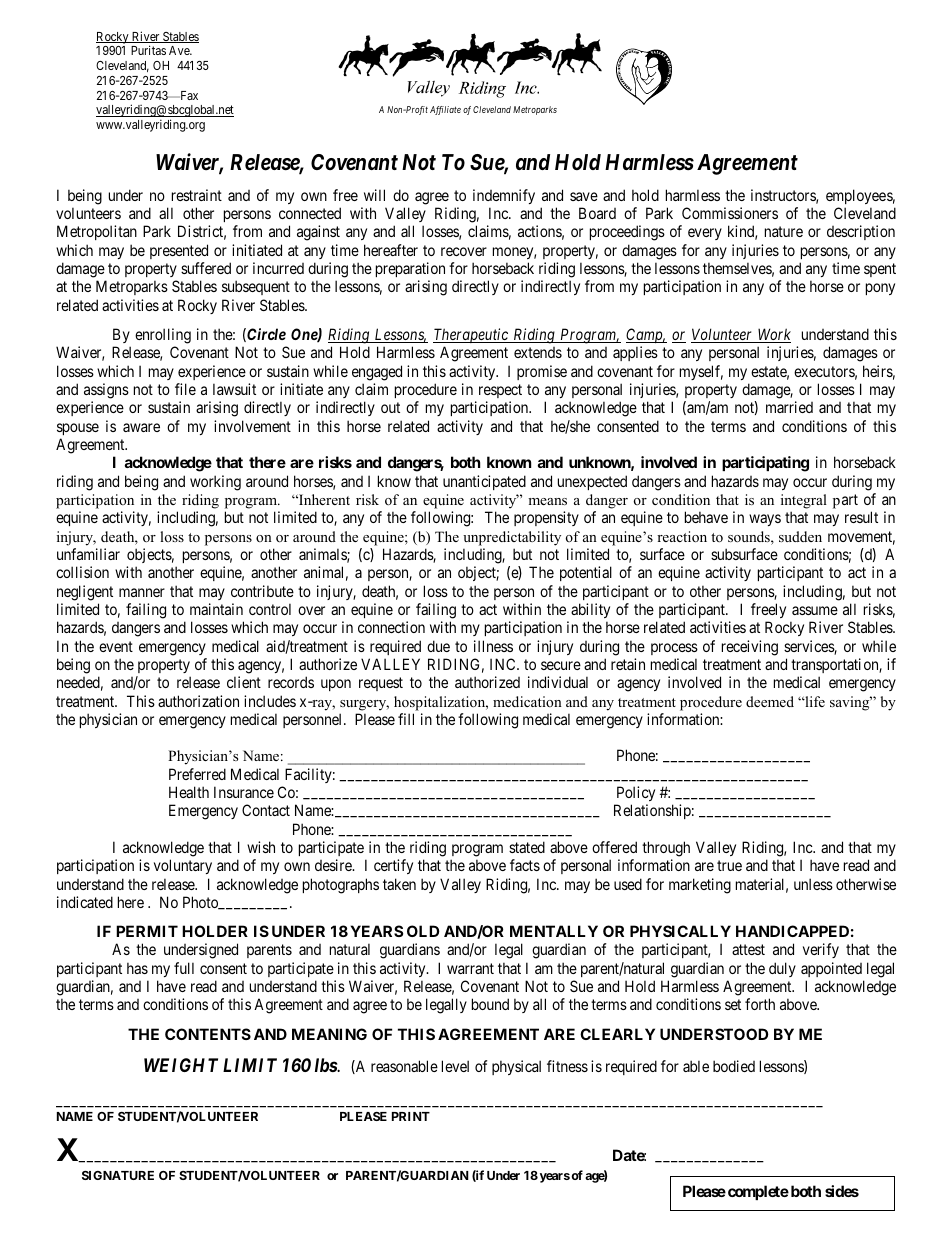 The width and height of the image is (952, 1233). Describe the element at coordinates (730, 213) in the image. I see `Commissioners` at that location.
